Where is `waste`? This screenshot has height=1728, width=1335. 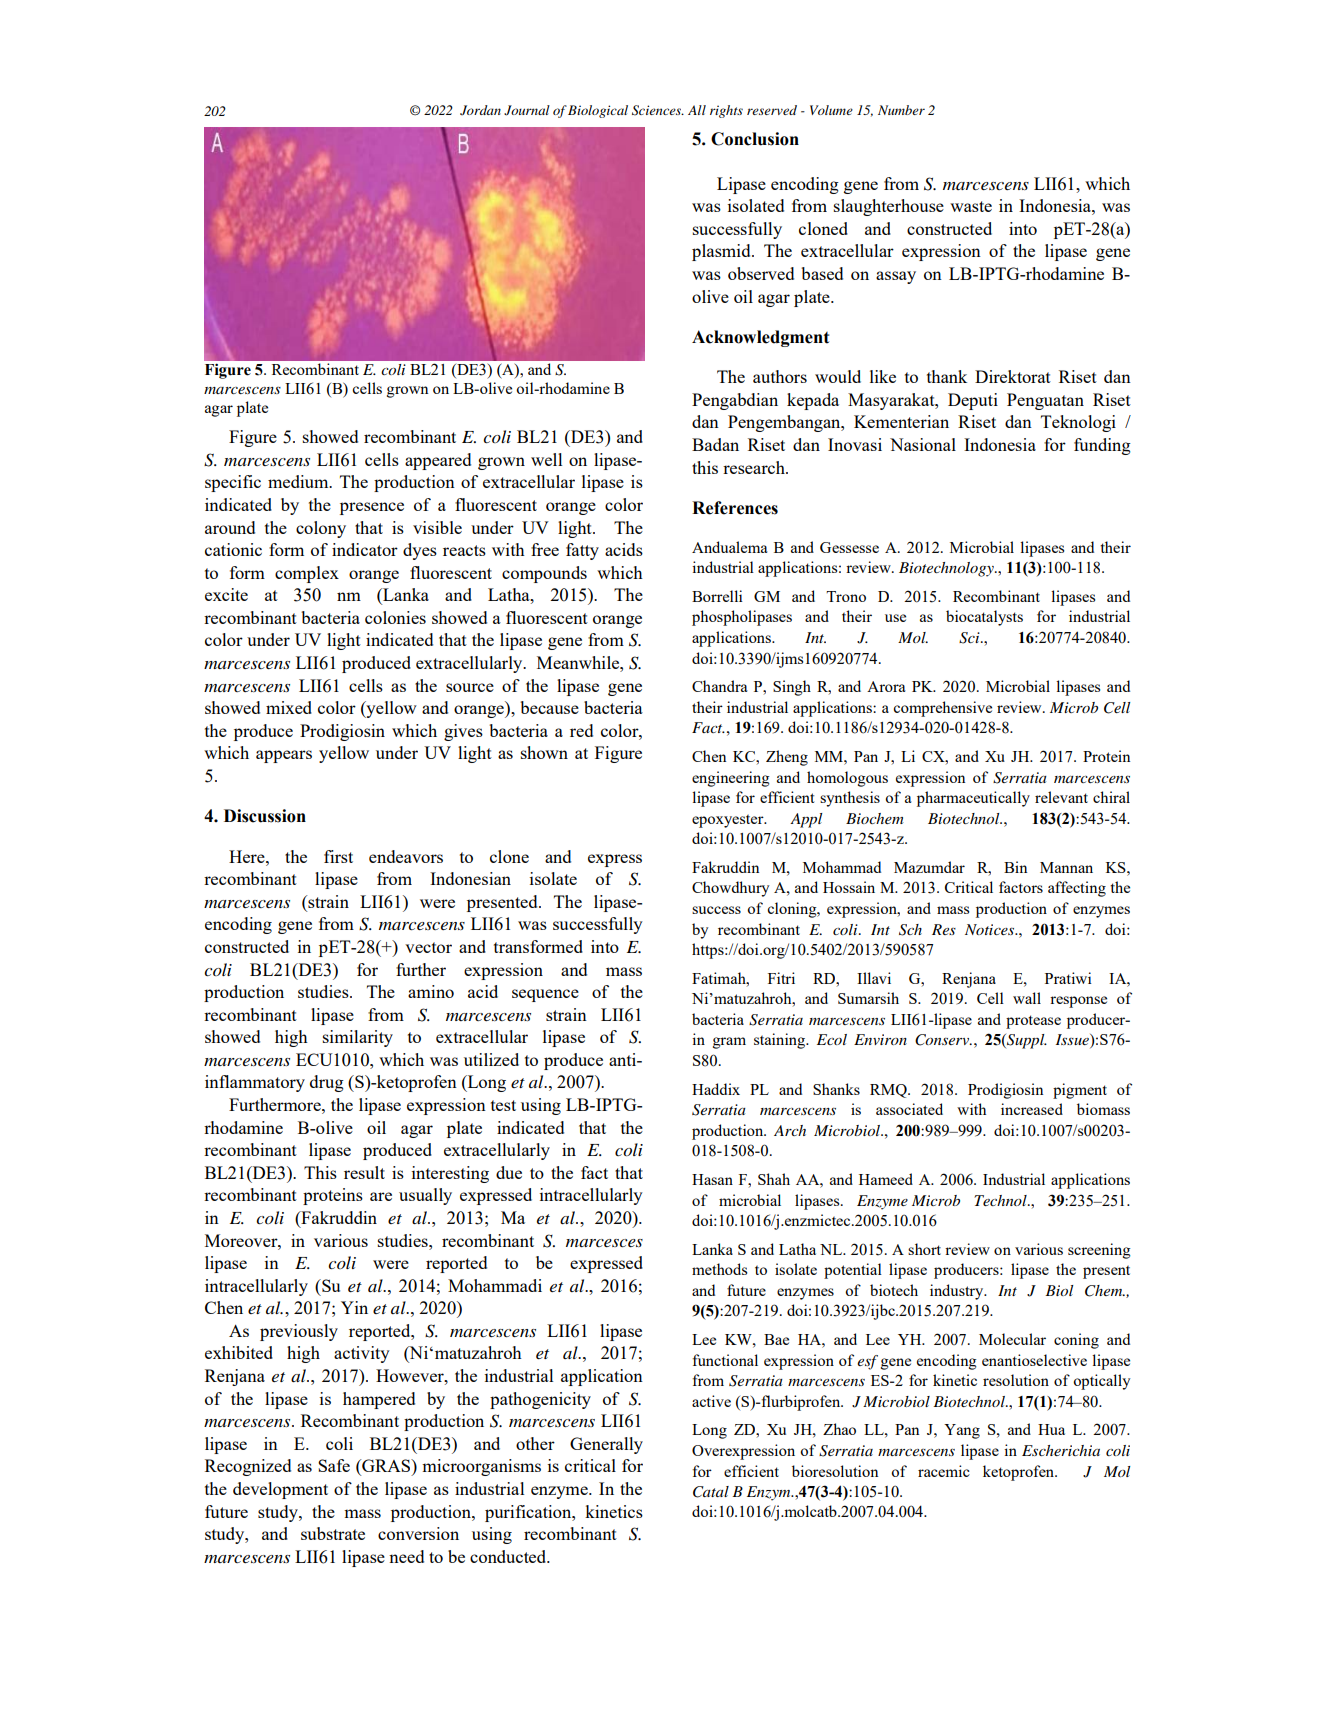
waste is located at coordinates (971, 206).
